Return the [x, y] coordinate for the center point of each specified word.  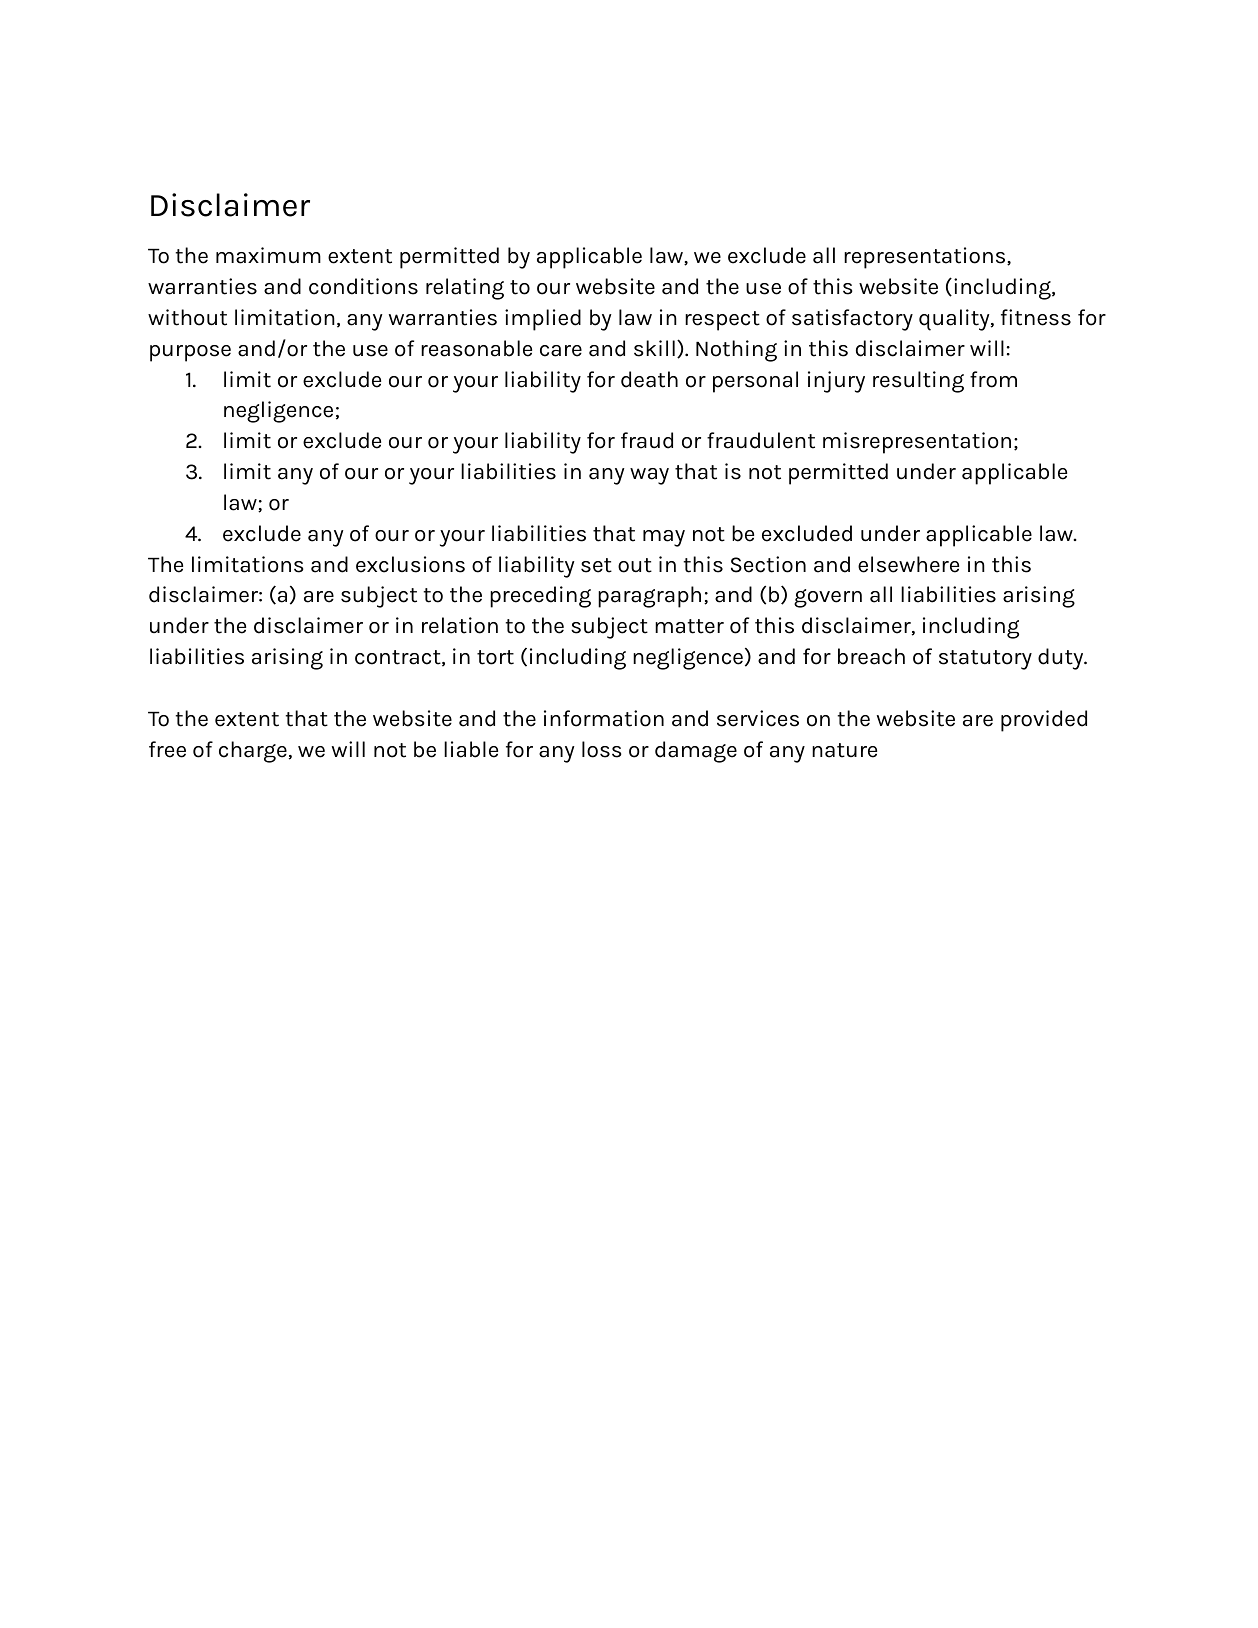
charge [253, 752]
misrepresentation [917, 443]
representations [926, 258]
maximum [268, 255]
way [649, 476]
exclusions [410, 564]
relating [465, 289]
